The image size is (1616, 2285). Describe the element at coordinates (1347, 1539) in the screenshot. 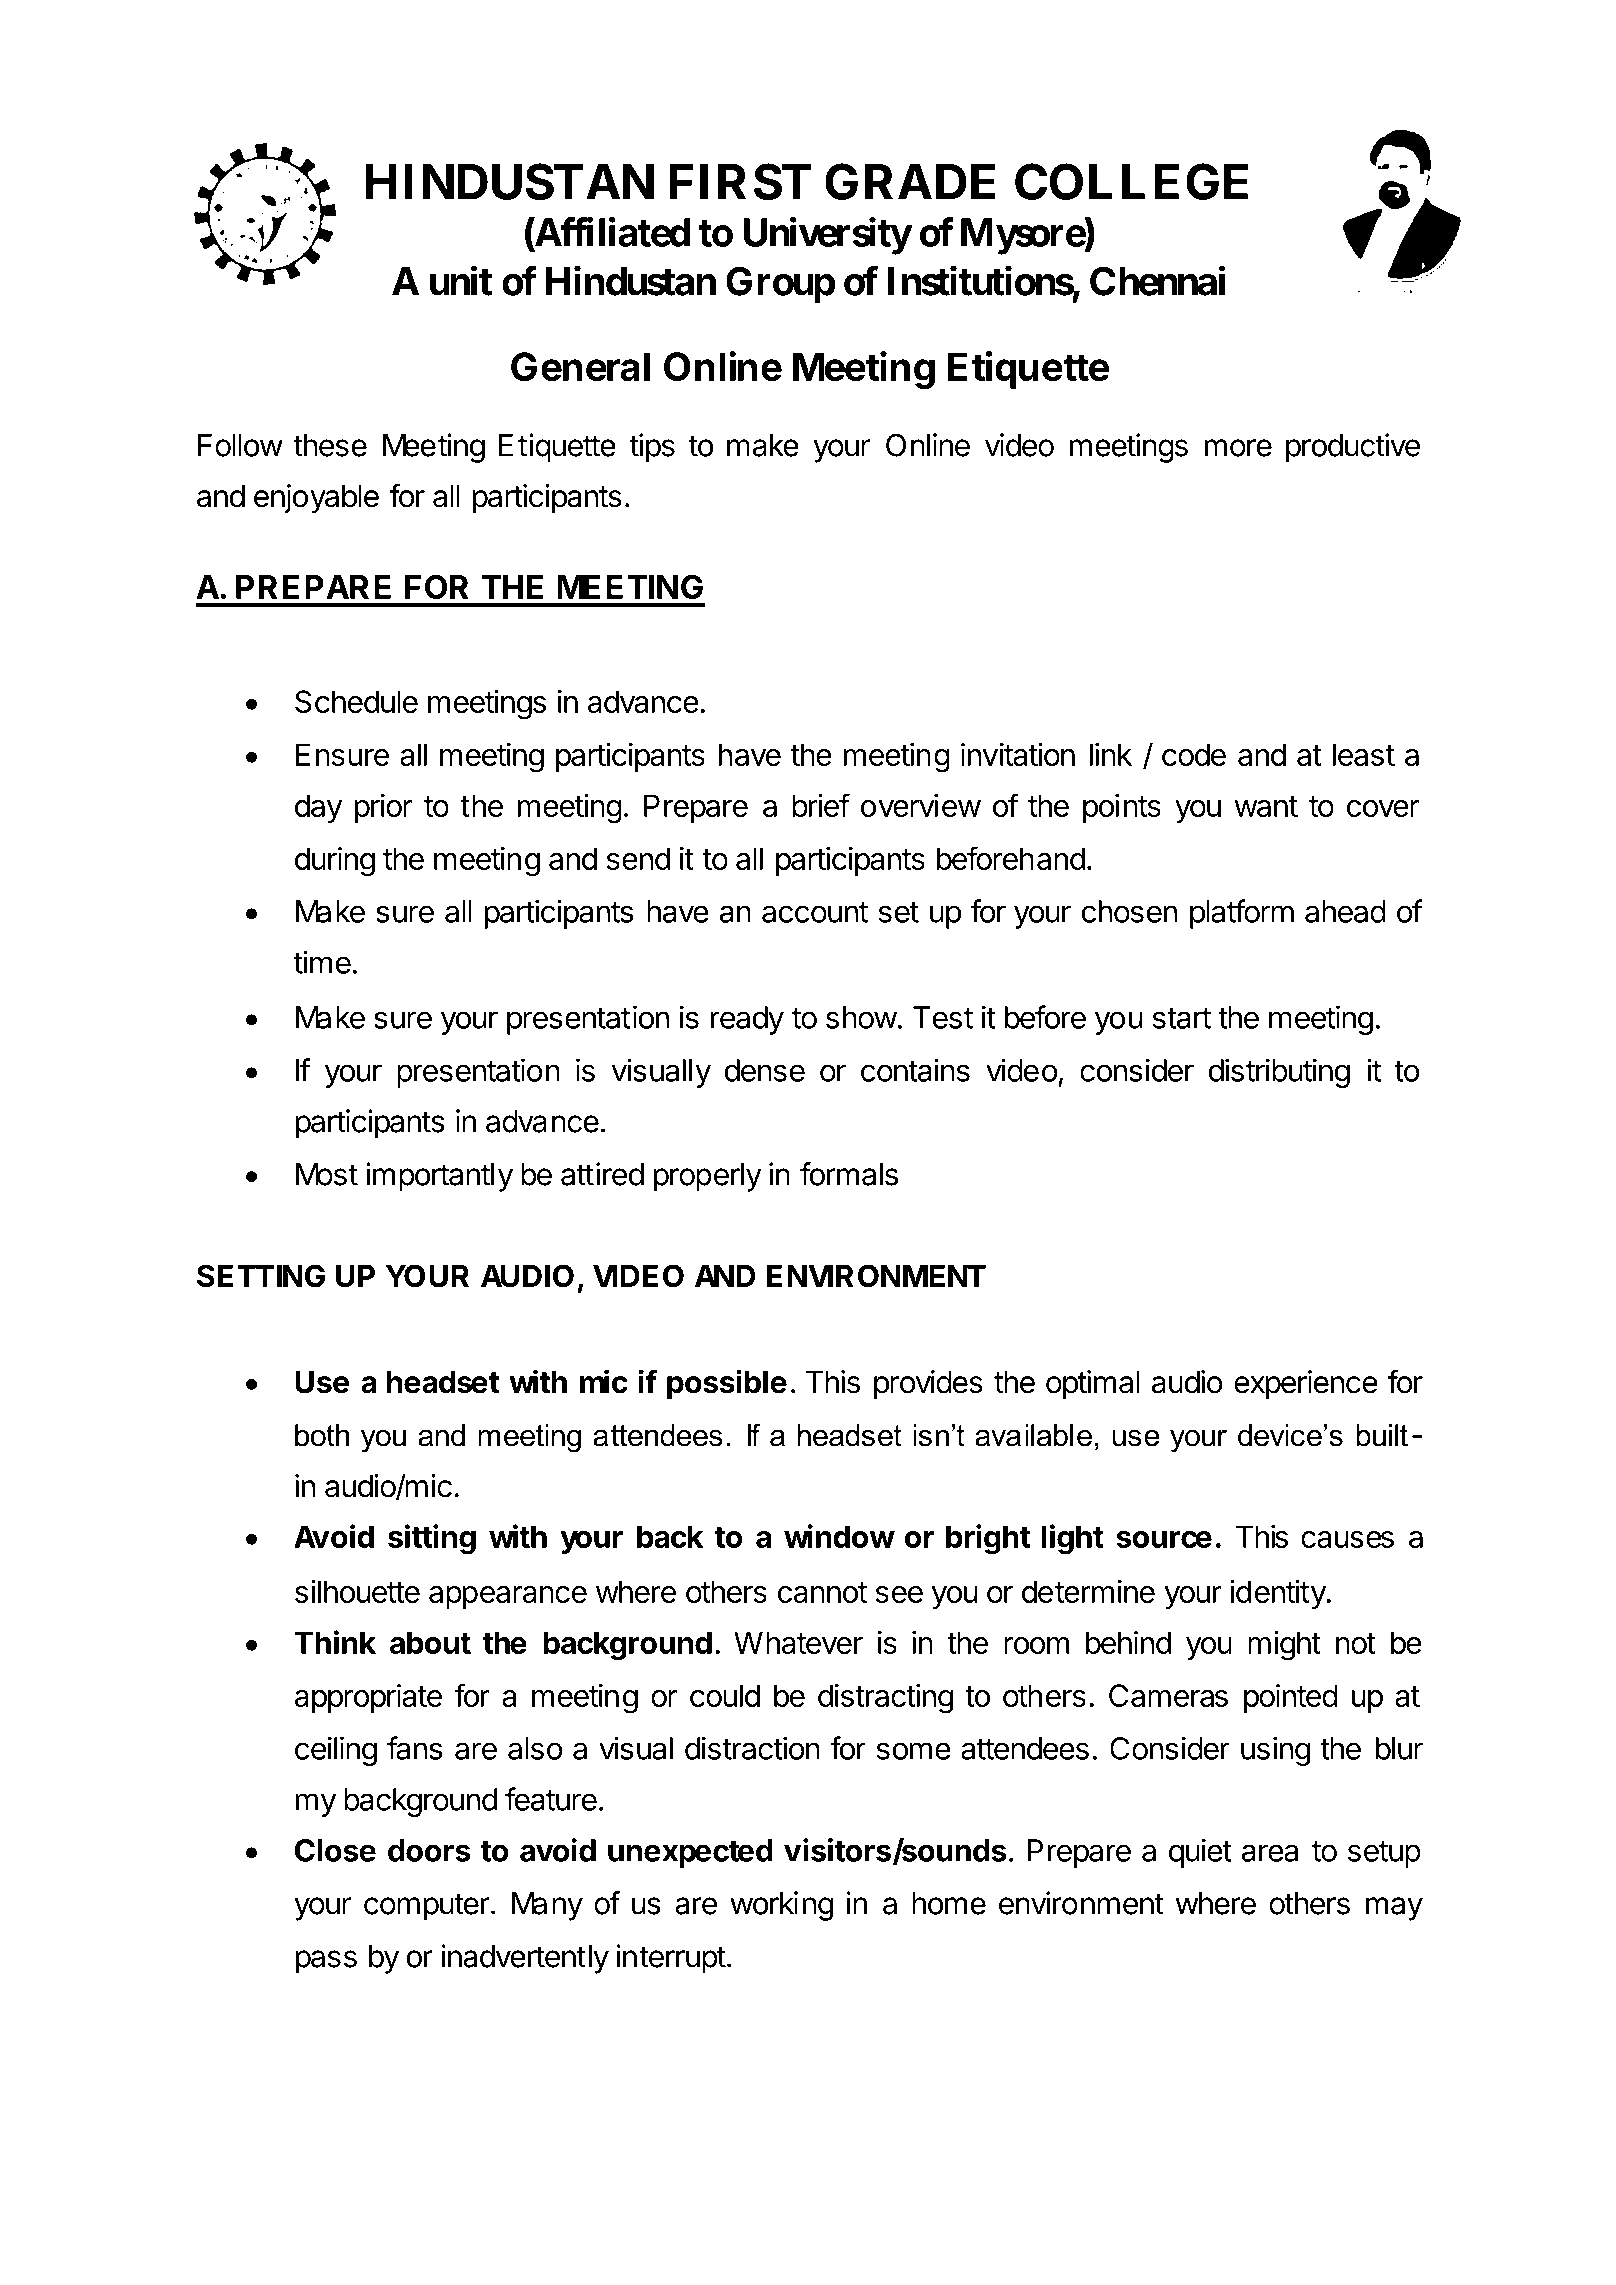

I see `causes` at that location.
